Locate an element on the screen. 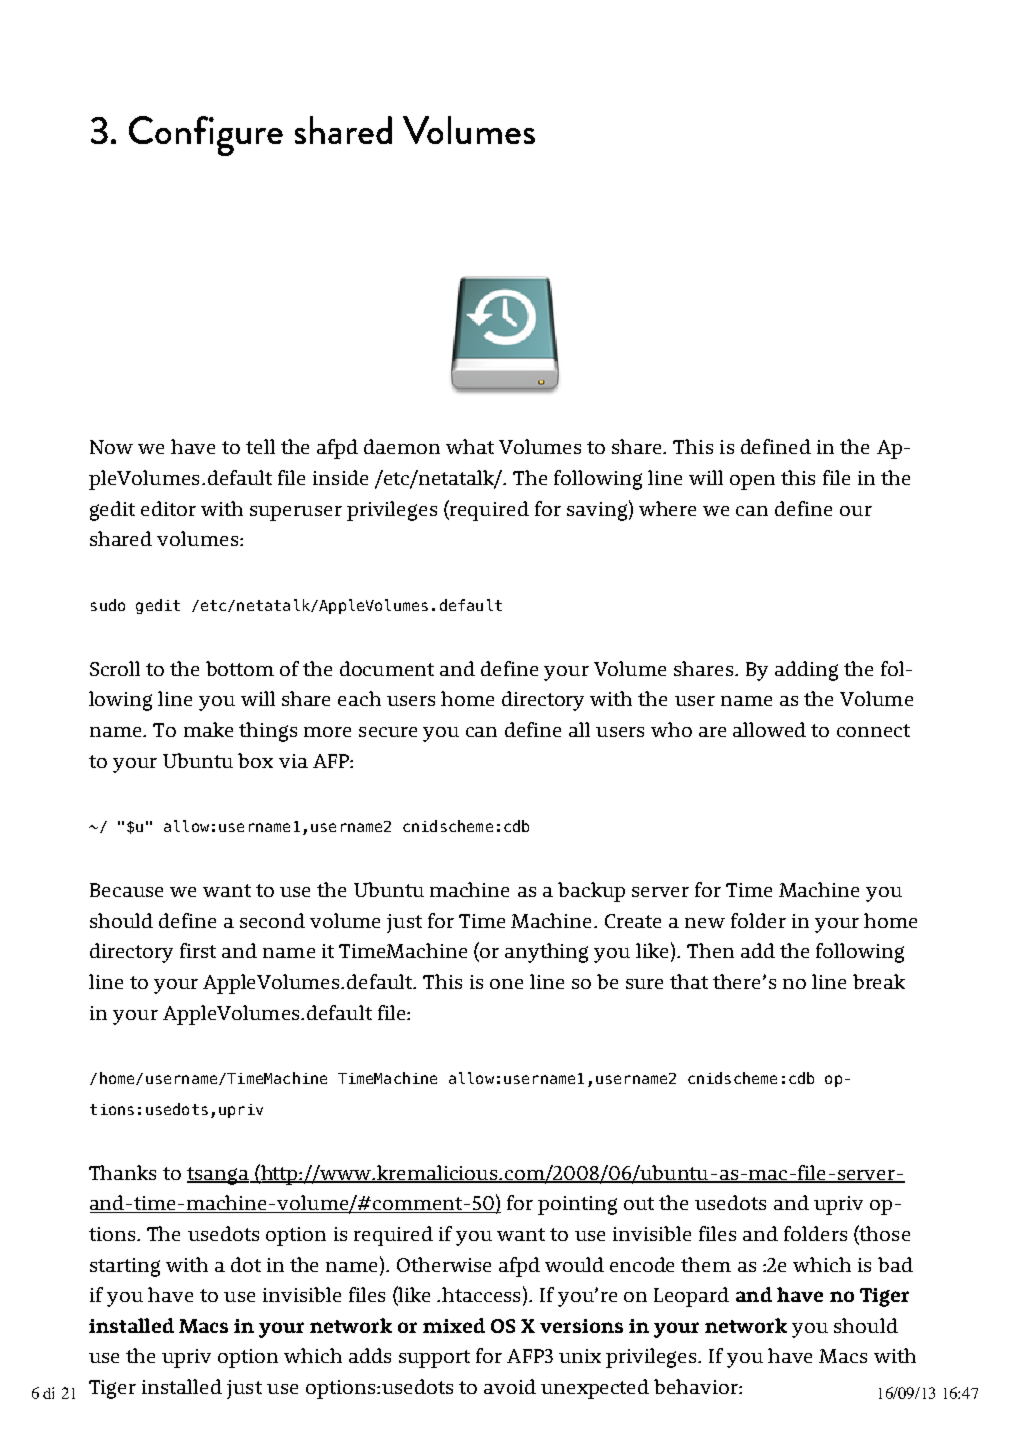 This screenshot has height=1429, width=1010. open is located at coordinates (752, 482).
